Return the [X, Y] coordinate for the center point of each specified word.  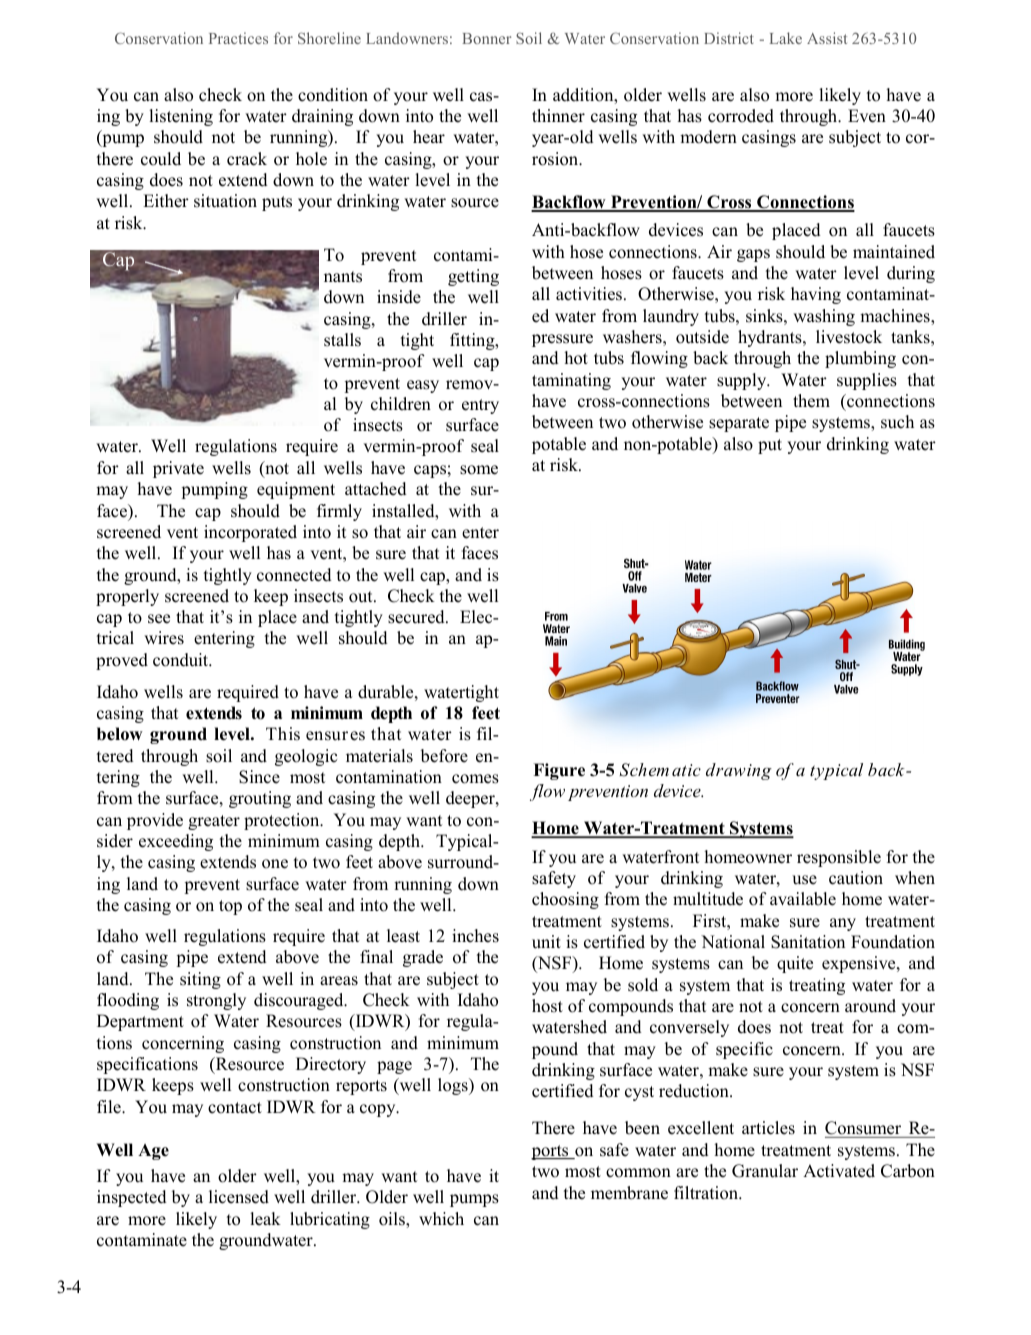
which [441, 1219]
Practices [238, 38]
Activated [839, 1171]
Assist [827, 38]
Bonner [486, 38]
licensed [239, 1197]
